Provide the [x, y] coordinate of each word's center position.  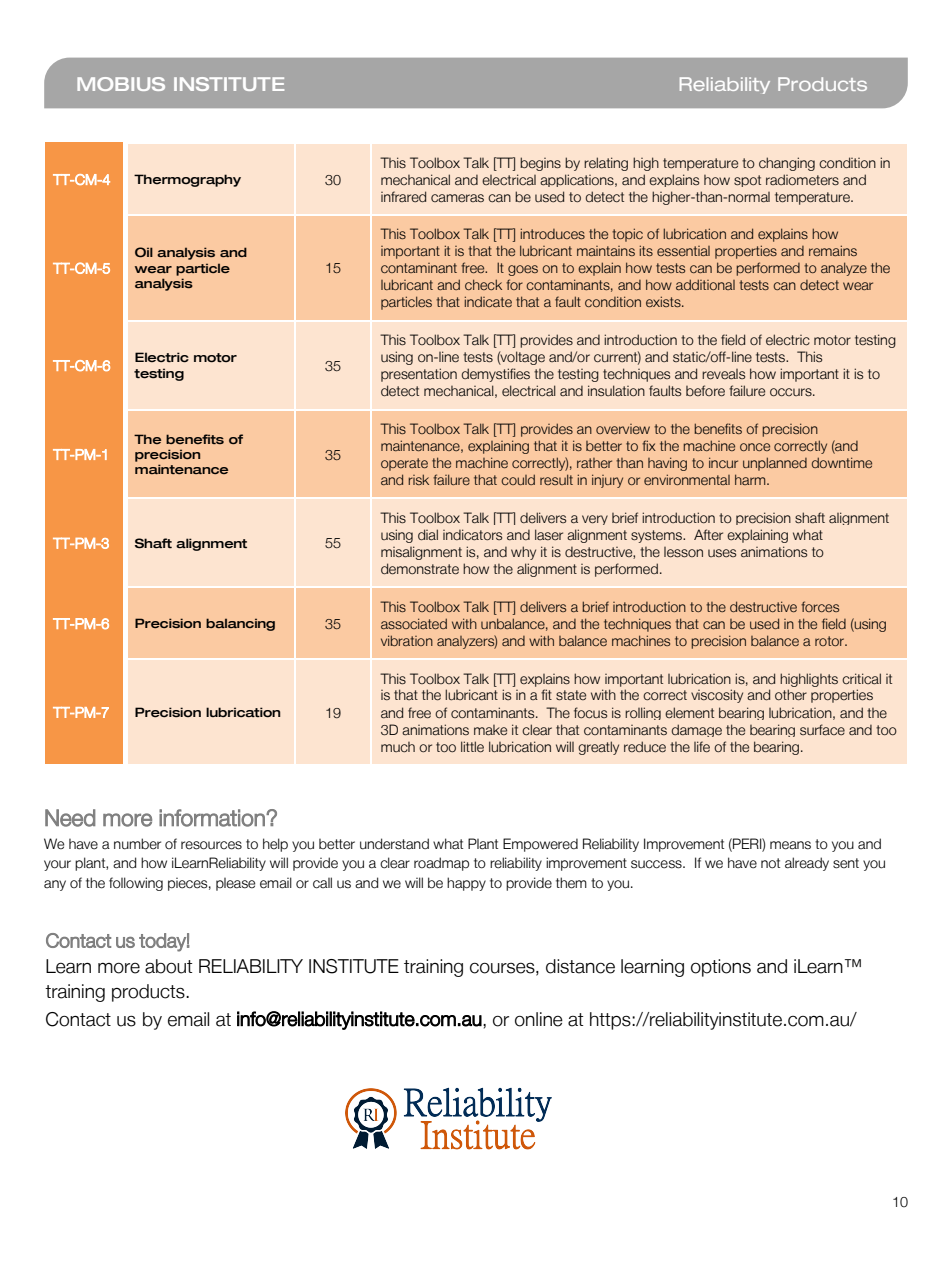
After [708, 535]
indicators [472, 535]
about [168, 966]
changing [787, 164]
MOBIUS [121, 84]
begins [540, 164]
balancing [240, 624]
